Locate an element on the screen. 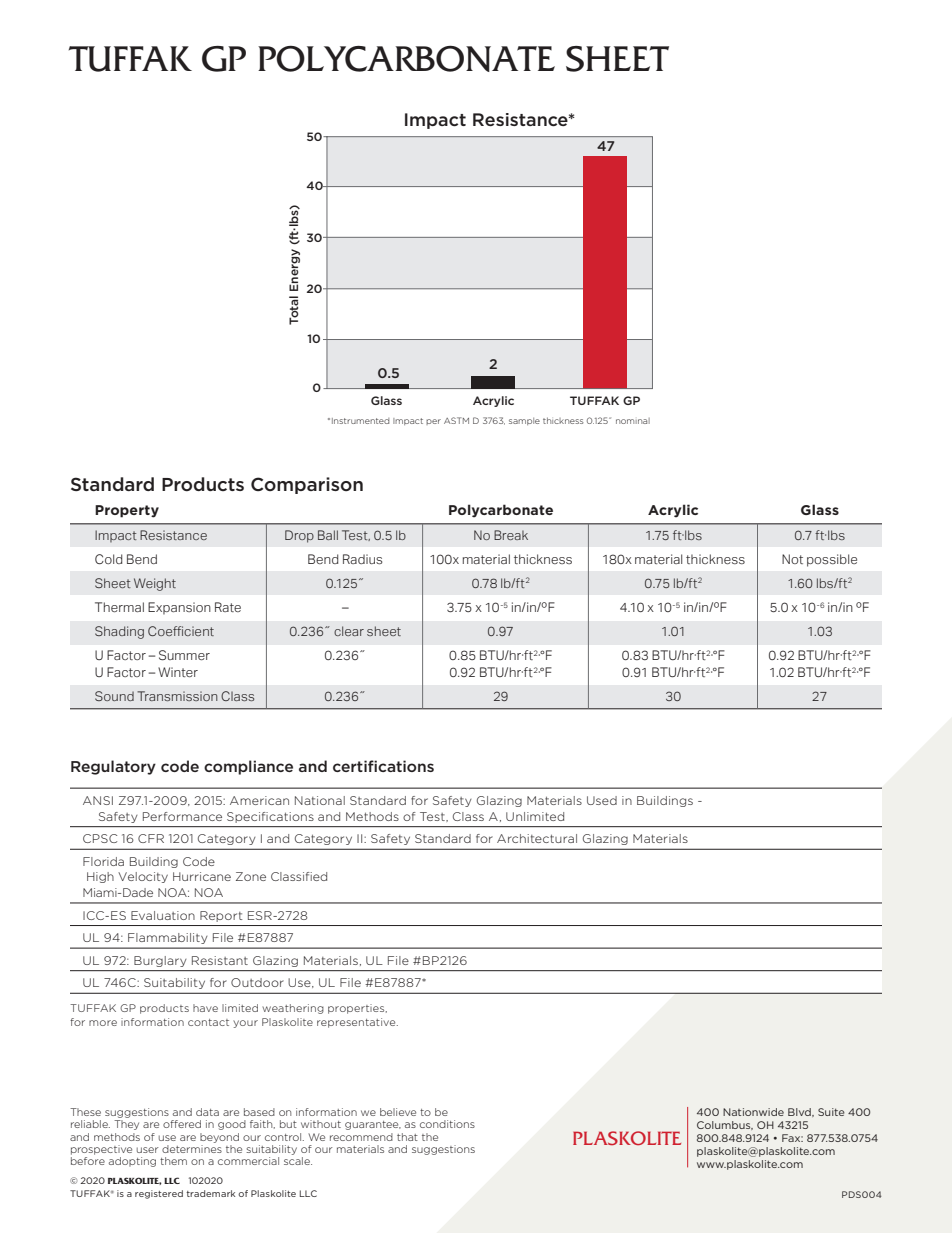 The height and width of the screenshot is (1233, 952). them is located at coordinates (173, 1161).
